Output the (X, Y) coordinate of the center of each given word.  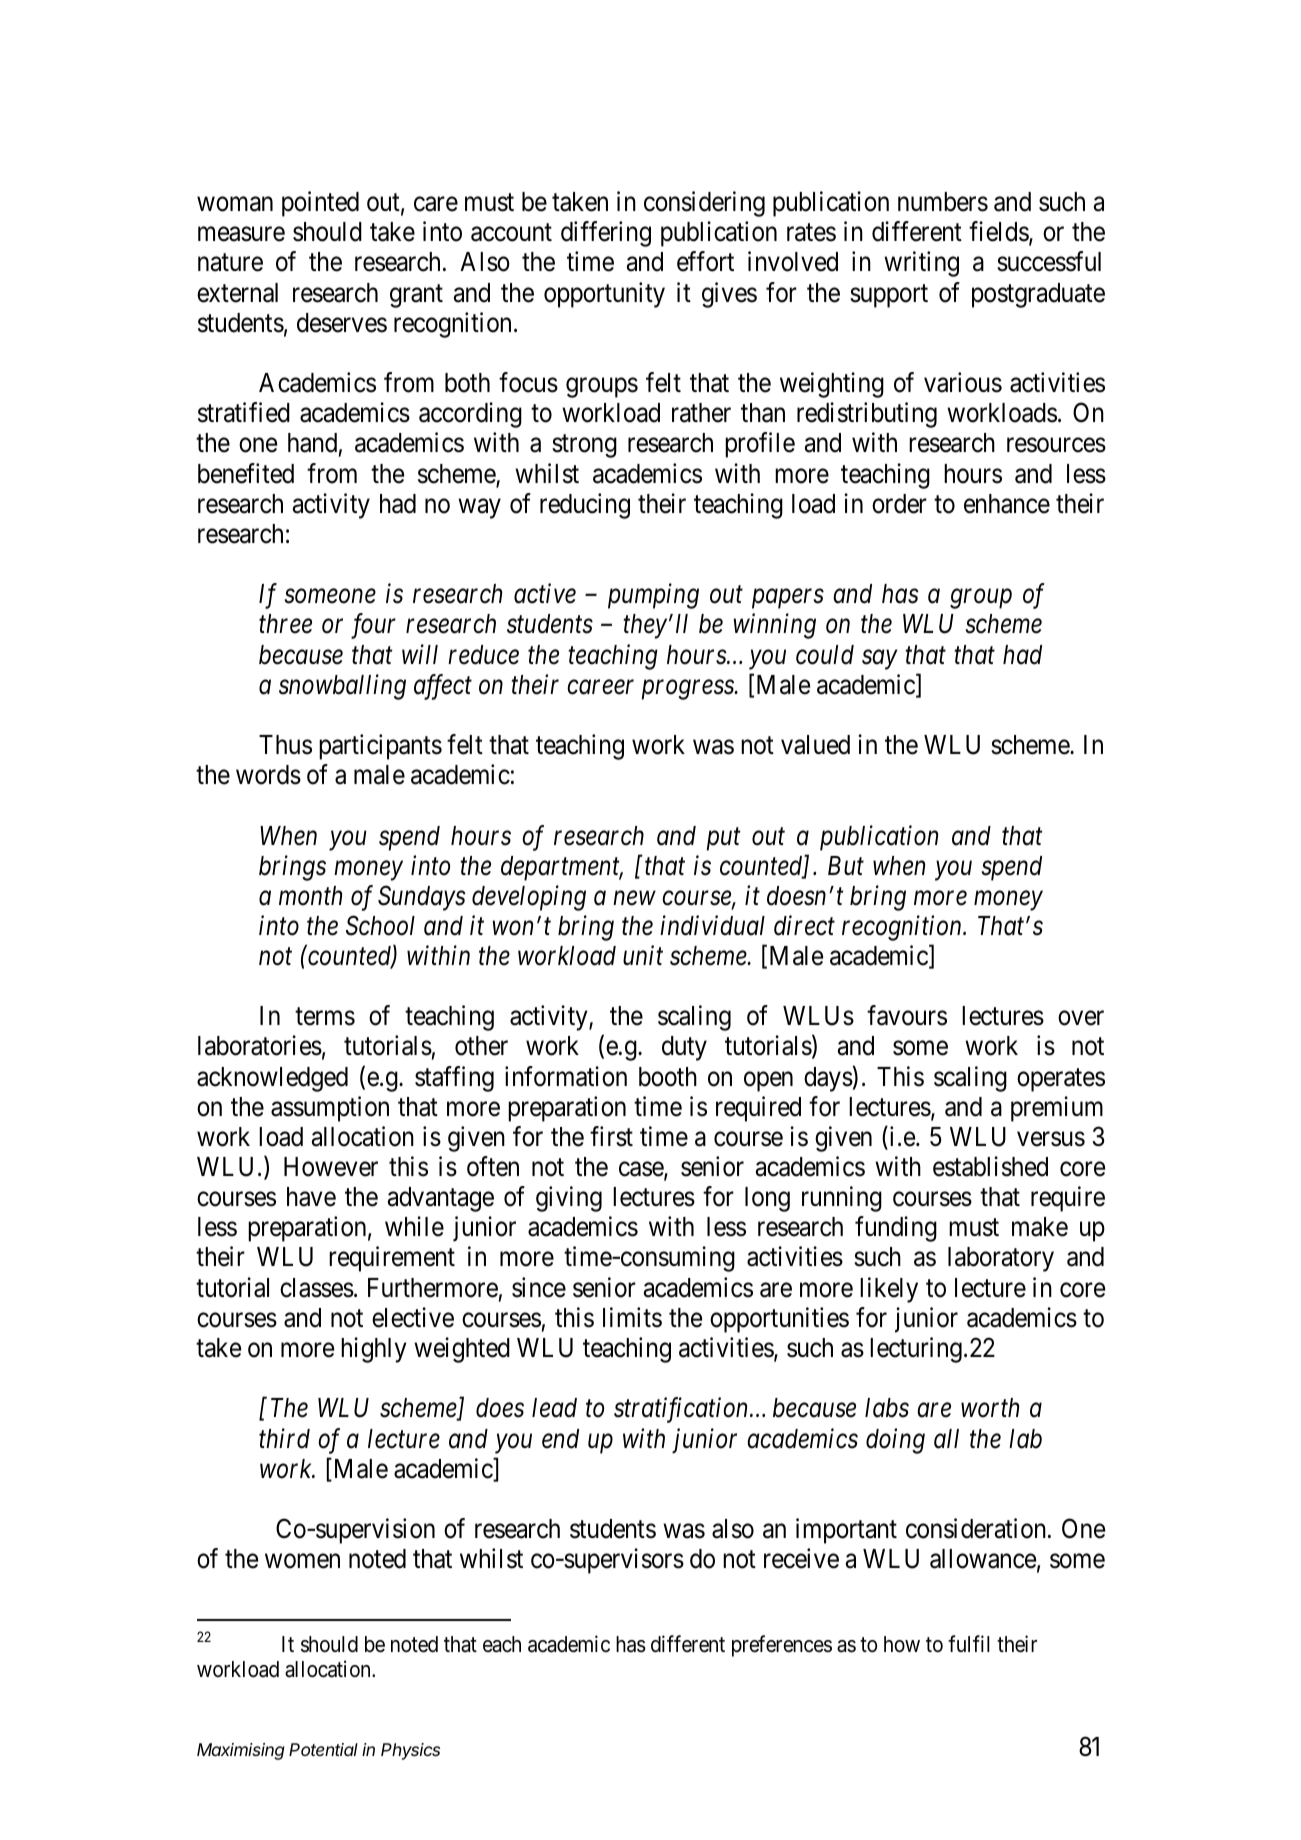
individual (712, 925)
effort (705, 262)
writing (921, 264)
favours (907, 1015)
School (380, 925)
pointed (320, 204)
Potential (323, 1749)
